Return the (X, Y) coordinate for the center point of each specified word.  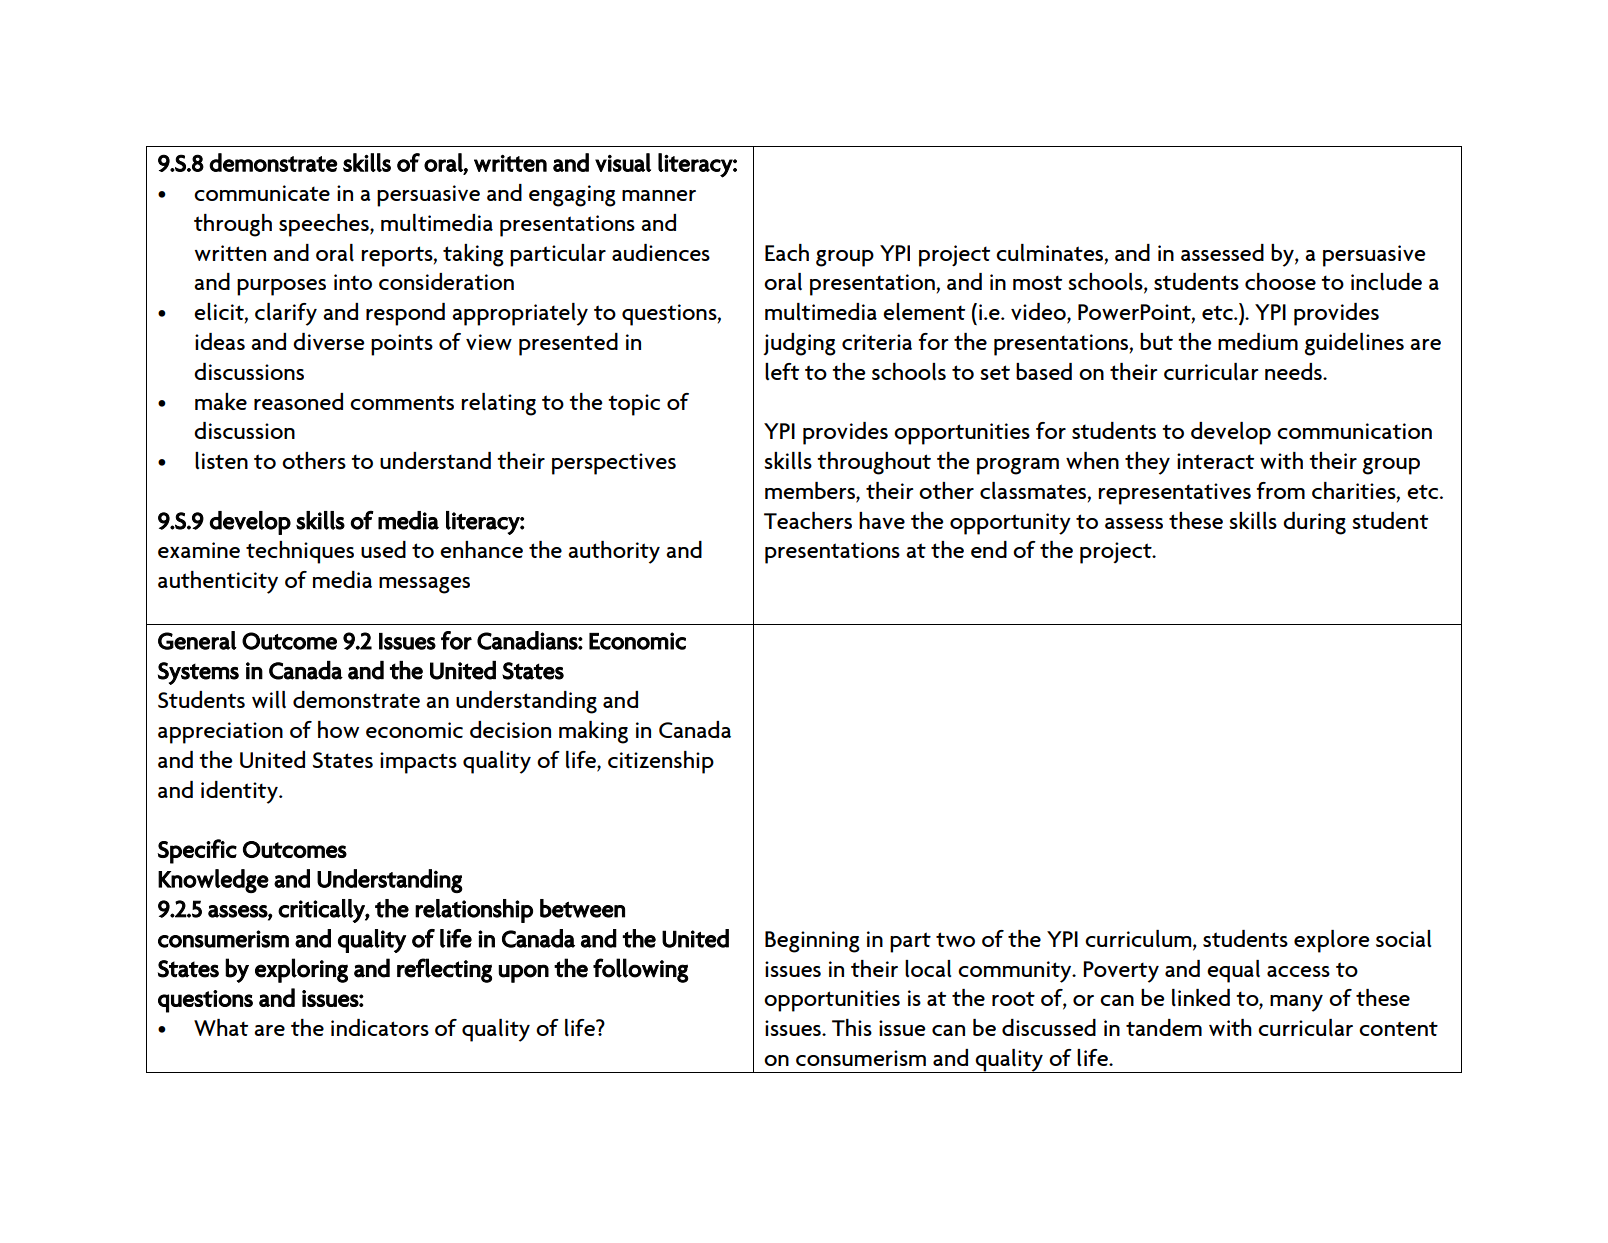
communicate (262, 193)
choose (1280, 281)
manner (659, 195)
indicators (380, 1027)
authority (614, 552)
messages (424, 585)
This (852, 1027)
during (1314, 523)
